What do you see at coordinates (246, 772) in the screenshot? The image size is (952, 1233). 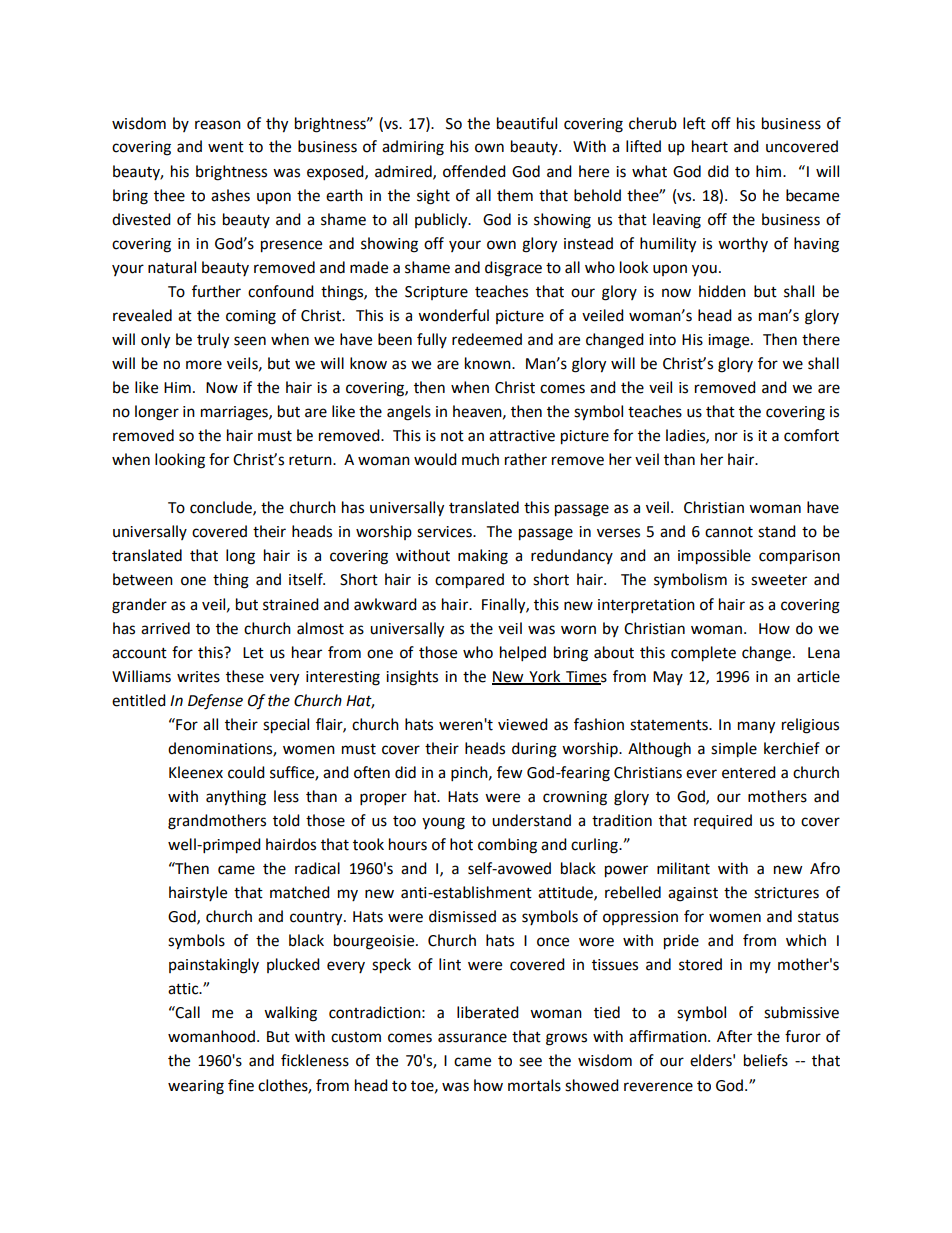 I see `could` at bounding box center [246, 772].
